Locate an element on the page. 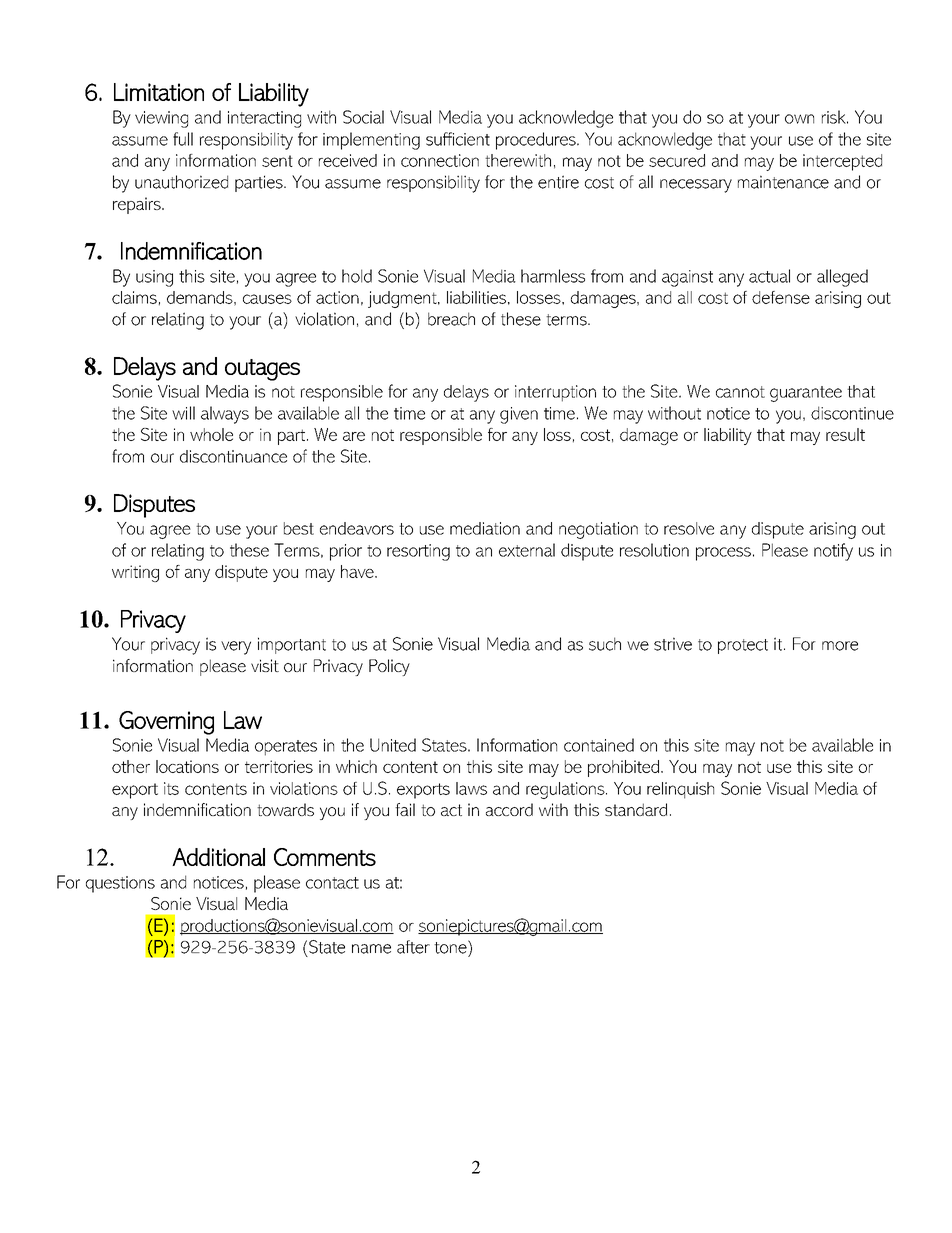  protect is located at coordinates (743, 646).
